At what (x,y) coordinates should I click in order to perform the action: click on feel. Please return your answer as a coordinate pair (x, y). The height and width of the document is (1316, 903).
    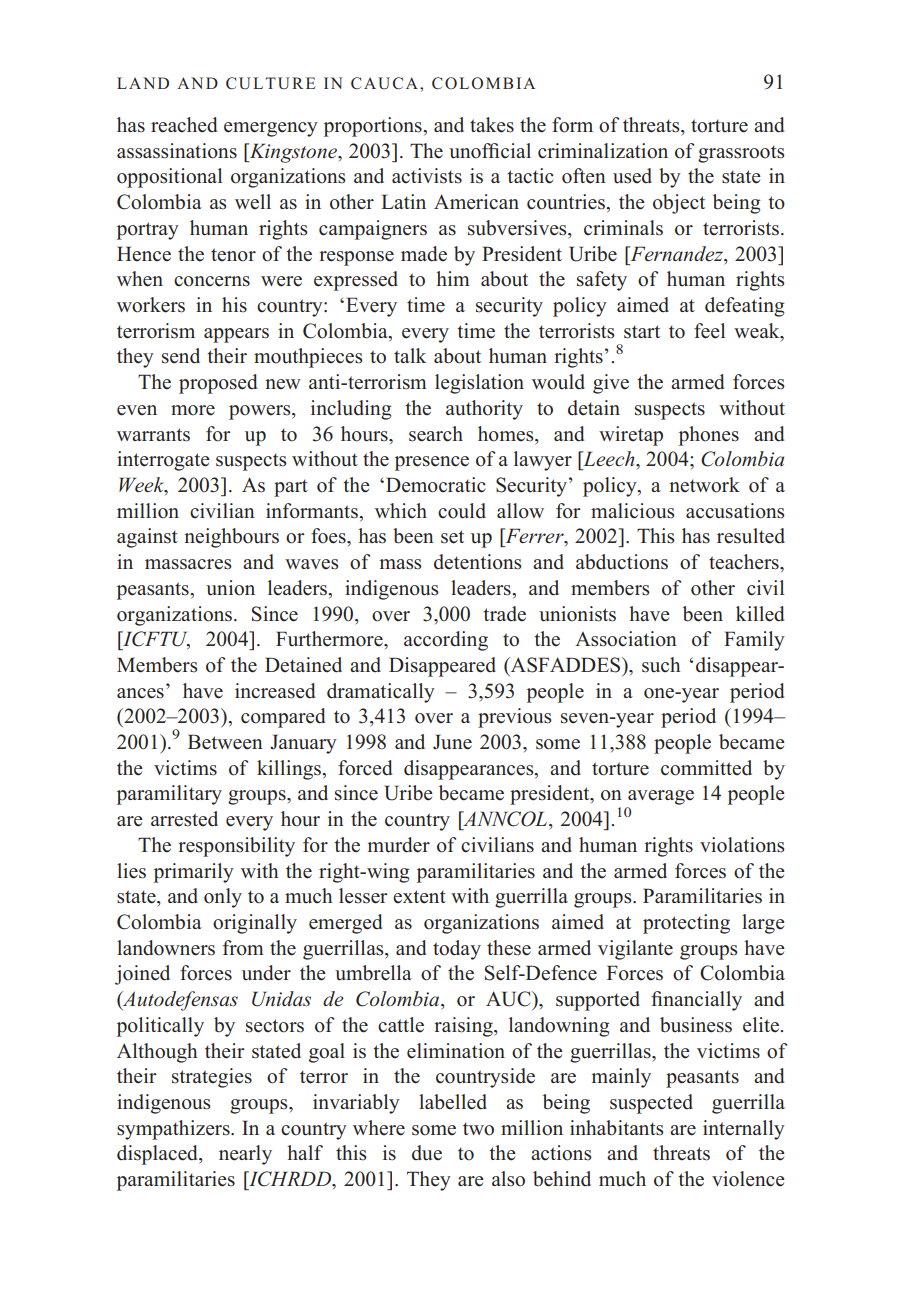
    Looking at the image, I should click on (709, 331).
